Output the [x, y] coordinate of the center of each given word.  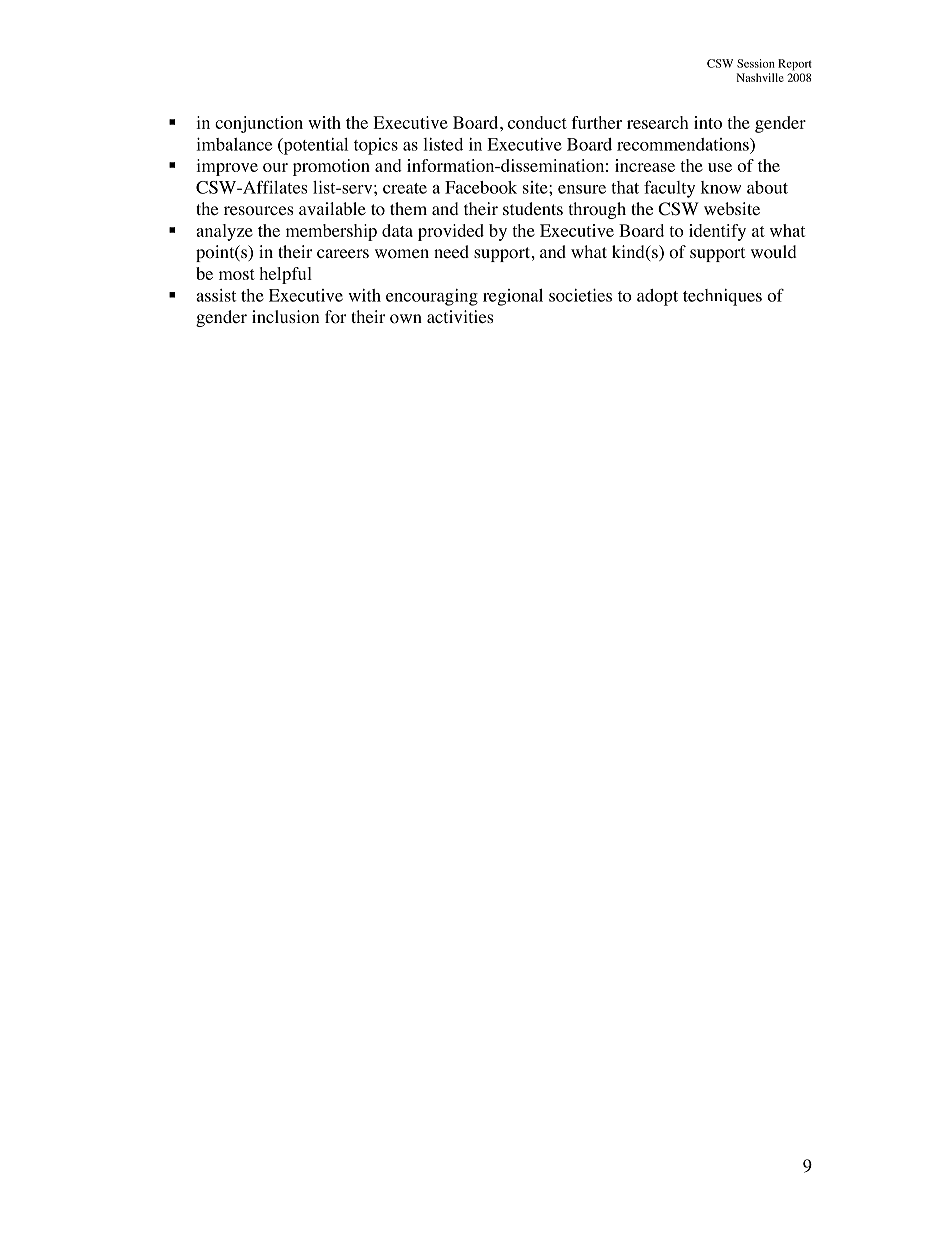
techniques [722, 297]
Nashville [760, 77]
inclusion [285, 317]
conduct [537, 122]
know [721, 187]
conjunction [259, 124]
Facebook [481, 187]
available [332, 208]
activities [460, 316]
